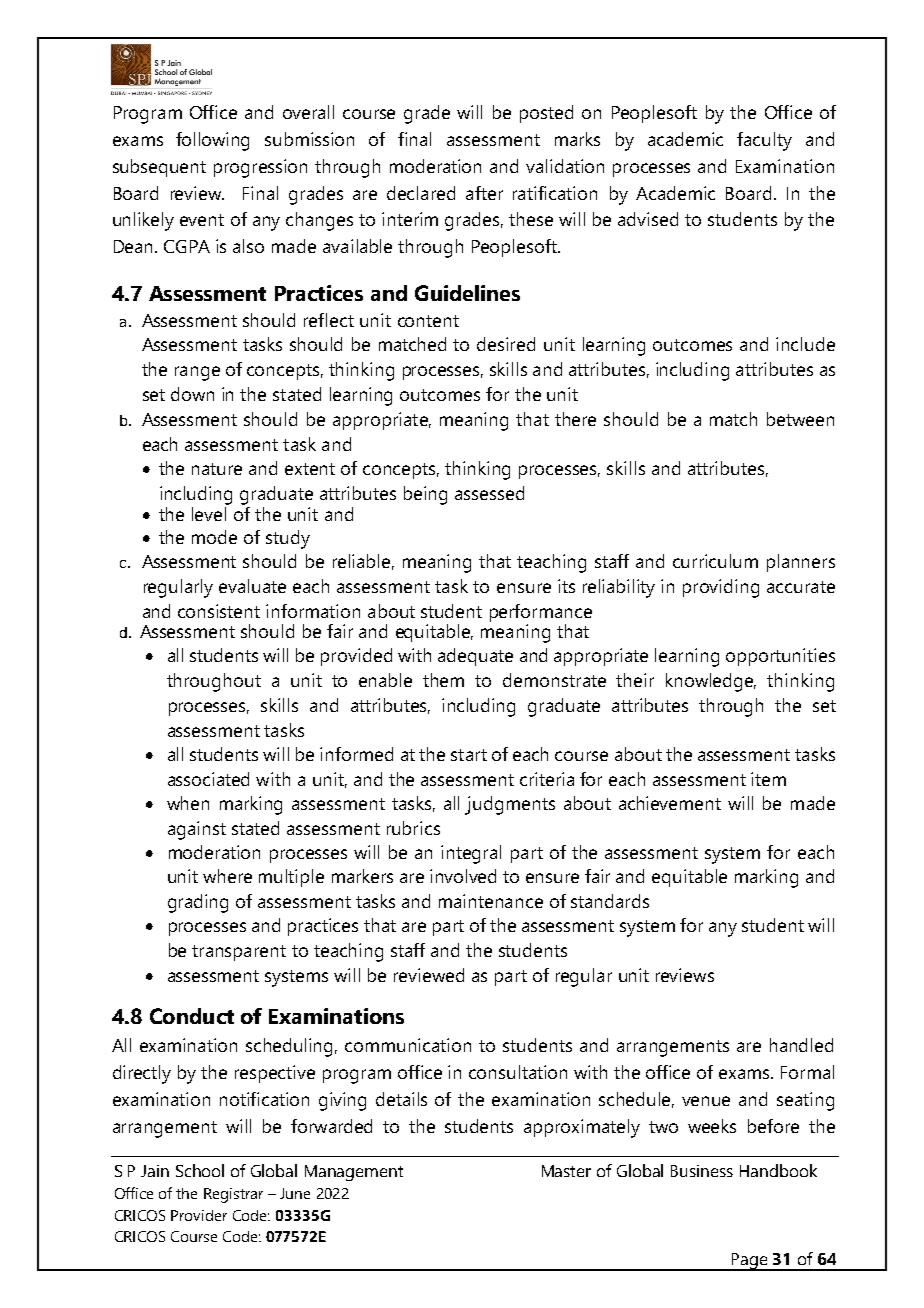  What do you see at coordinates (566, 1171) in the screenshot?
I see `Master` at bounding box center [566, 1171].
